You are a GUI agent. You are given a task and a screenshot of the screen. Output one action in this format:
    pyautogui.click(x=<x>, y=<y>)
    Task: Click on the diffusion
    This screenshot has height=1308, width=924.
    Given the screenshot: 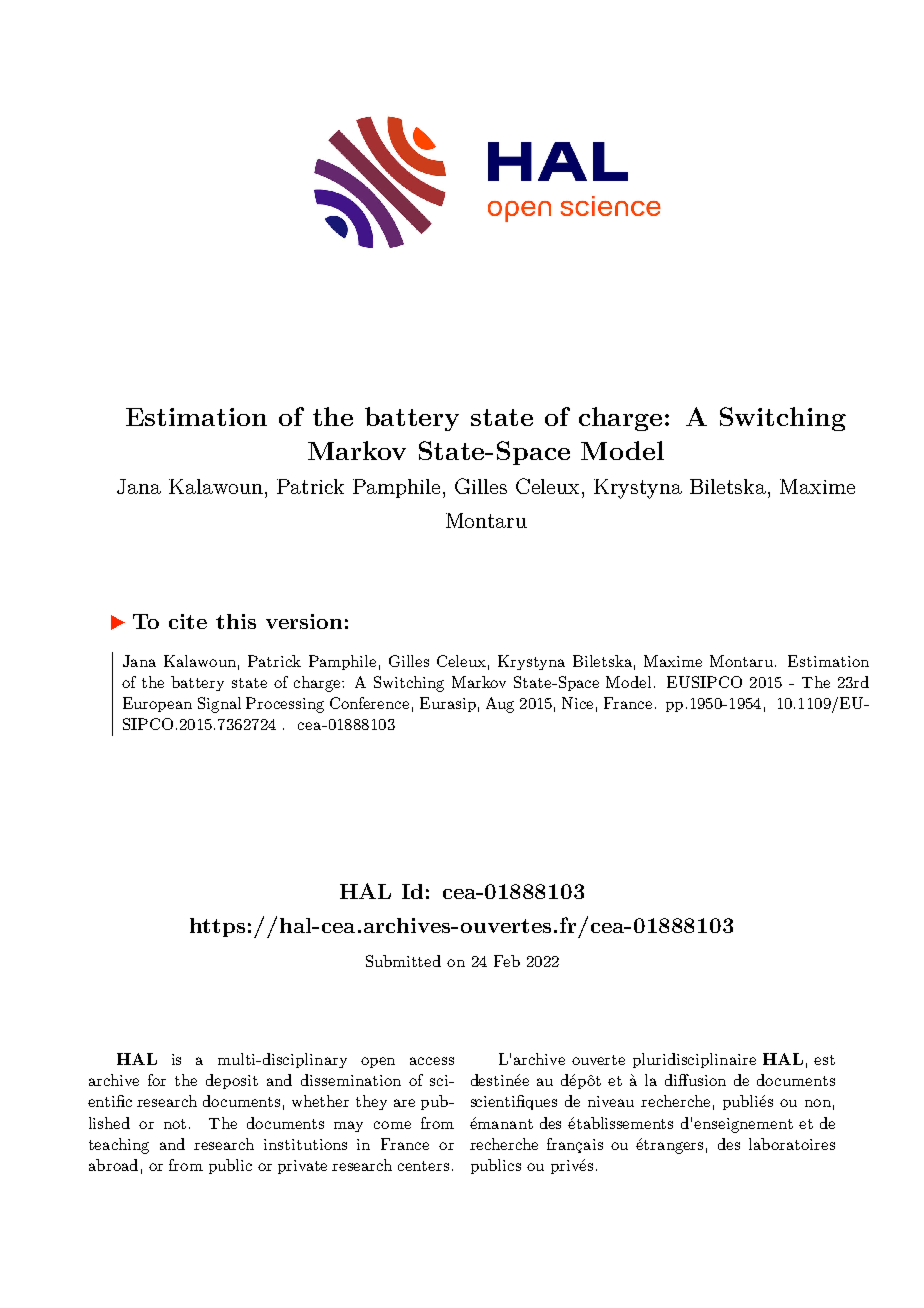 What is the action you would take?
    pyautogui.click(x=695, y=1080)
